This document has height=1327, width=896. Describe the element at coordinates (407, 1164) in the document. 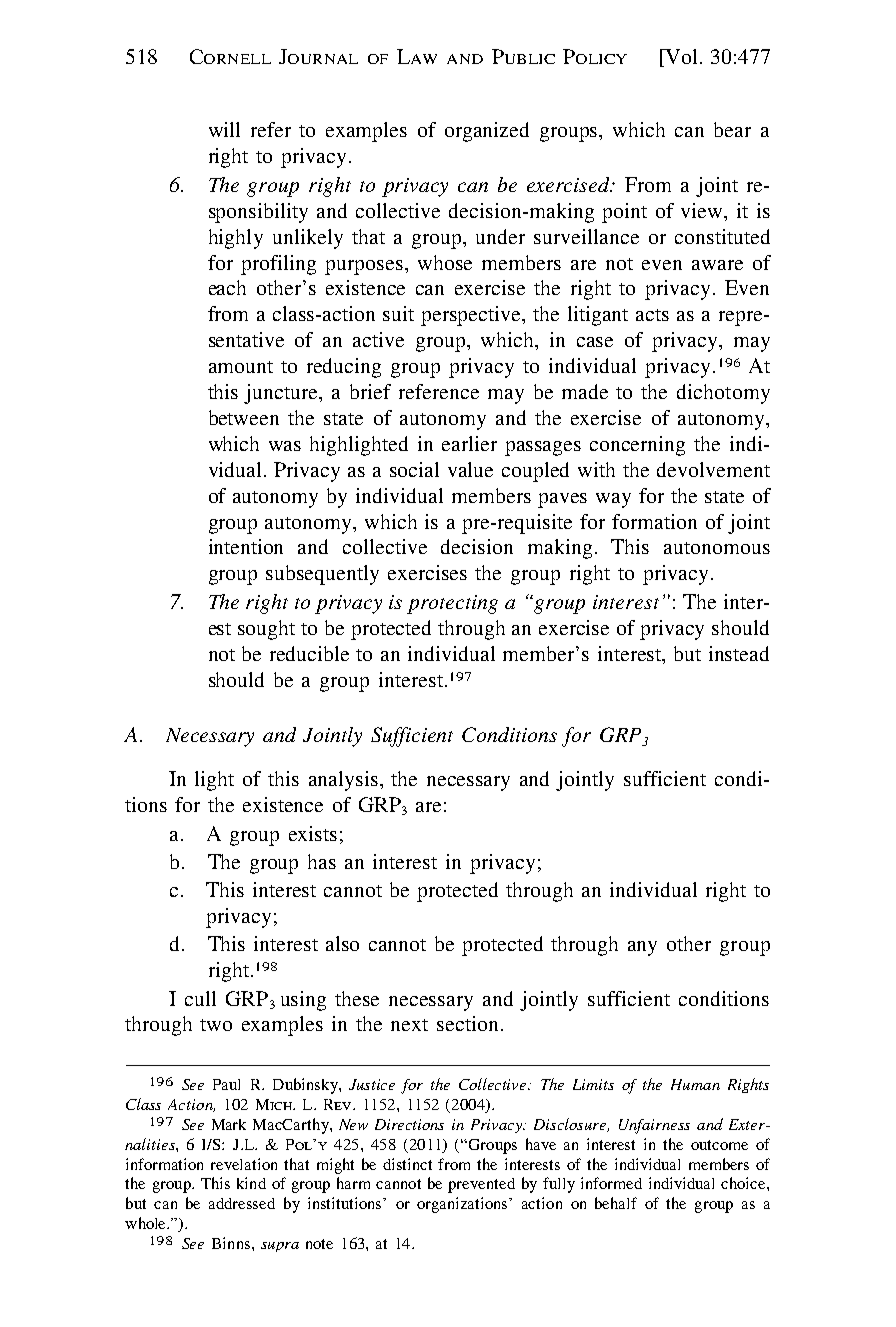

I see `distinct` at that location.
